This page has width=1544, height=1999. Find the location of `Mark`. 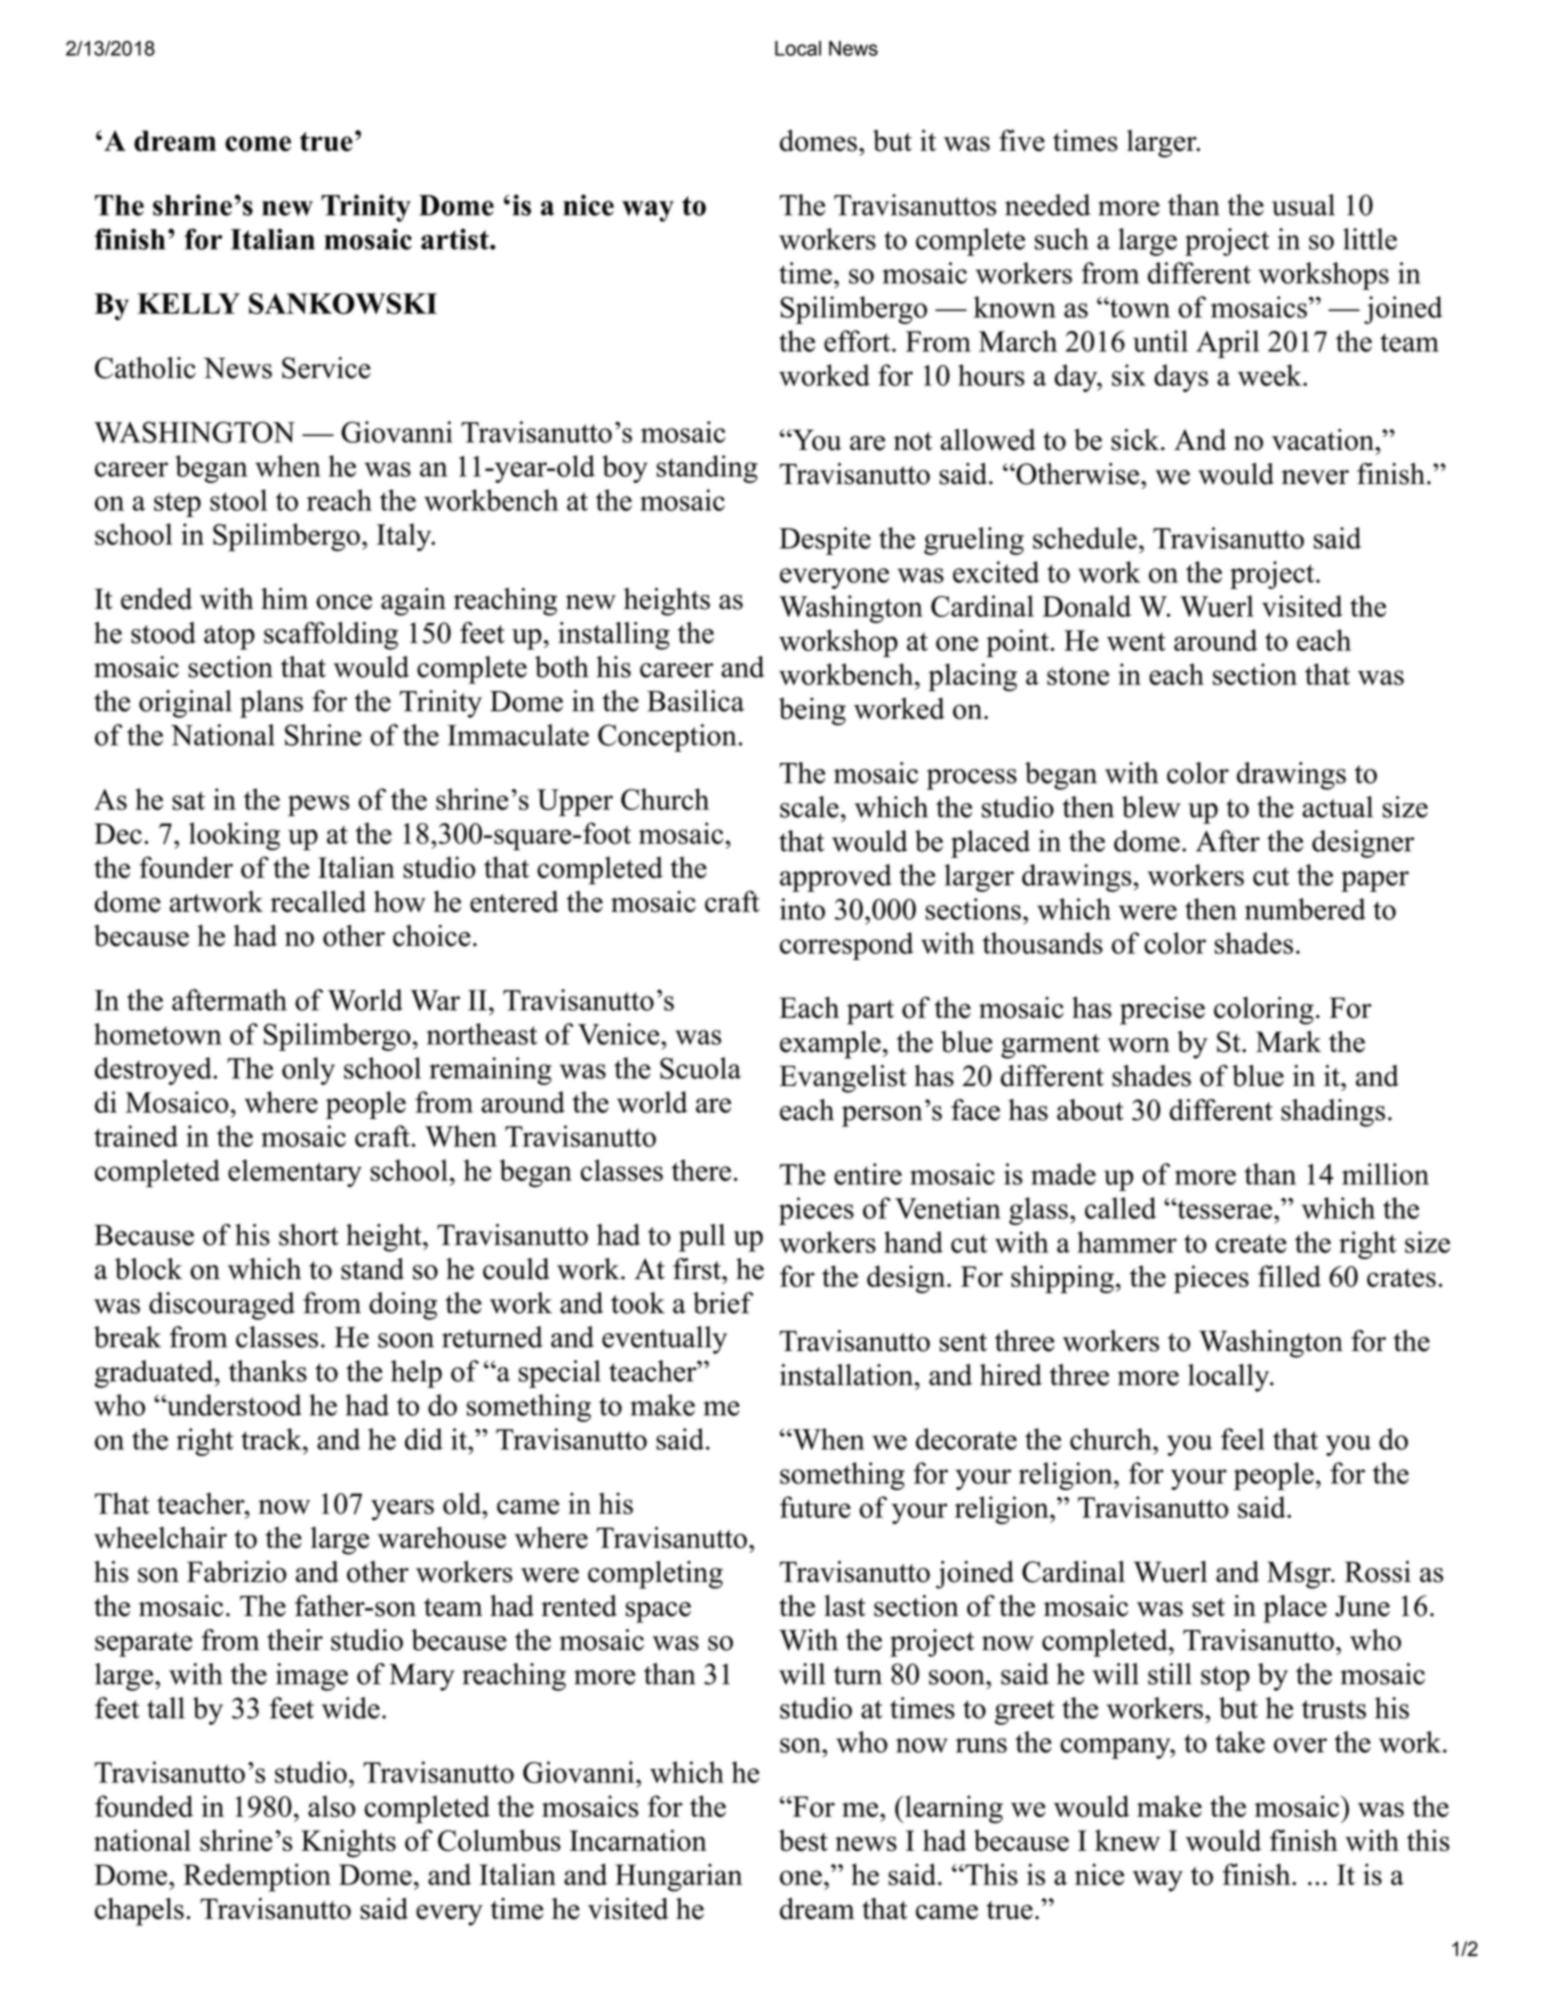

Mark is located at coordinates (1288, 1041).
